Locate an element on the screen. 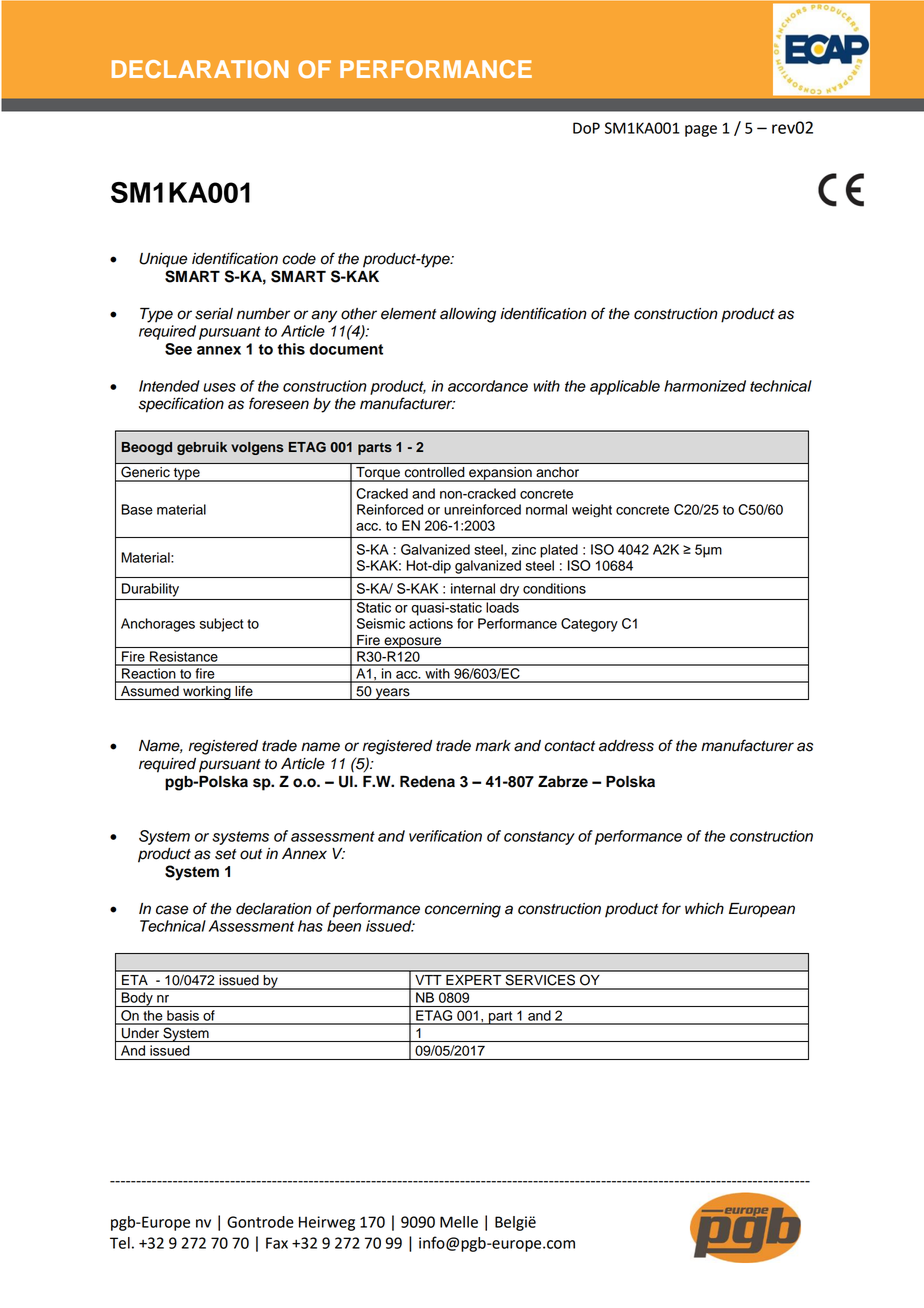 This screenshot has height=1308, width=924. case is located at coordinates (172, 910).
